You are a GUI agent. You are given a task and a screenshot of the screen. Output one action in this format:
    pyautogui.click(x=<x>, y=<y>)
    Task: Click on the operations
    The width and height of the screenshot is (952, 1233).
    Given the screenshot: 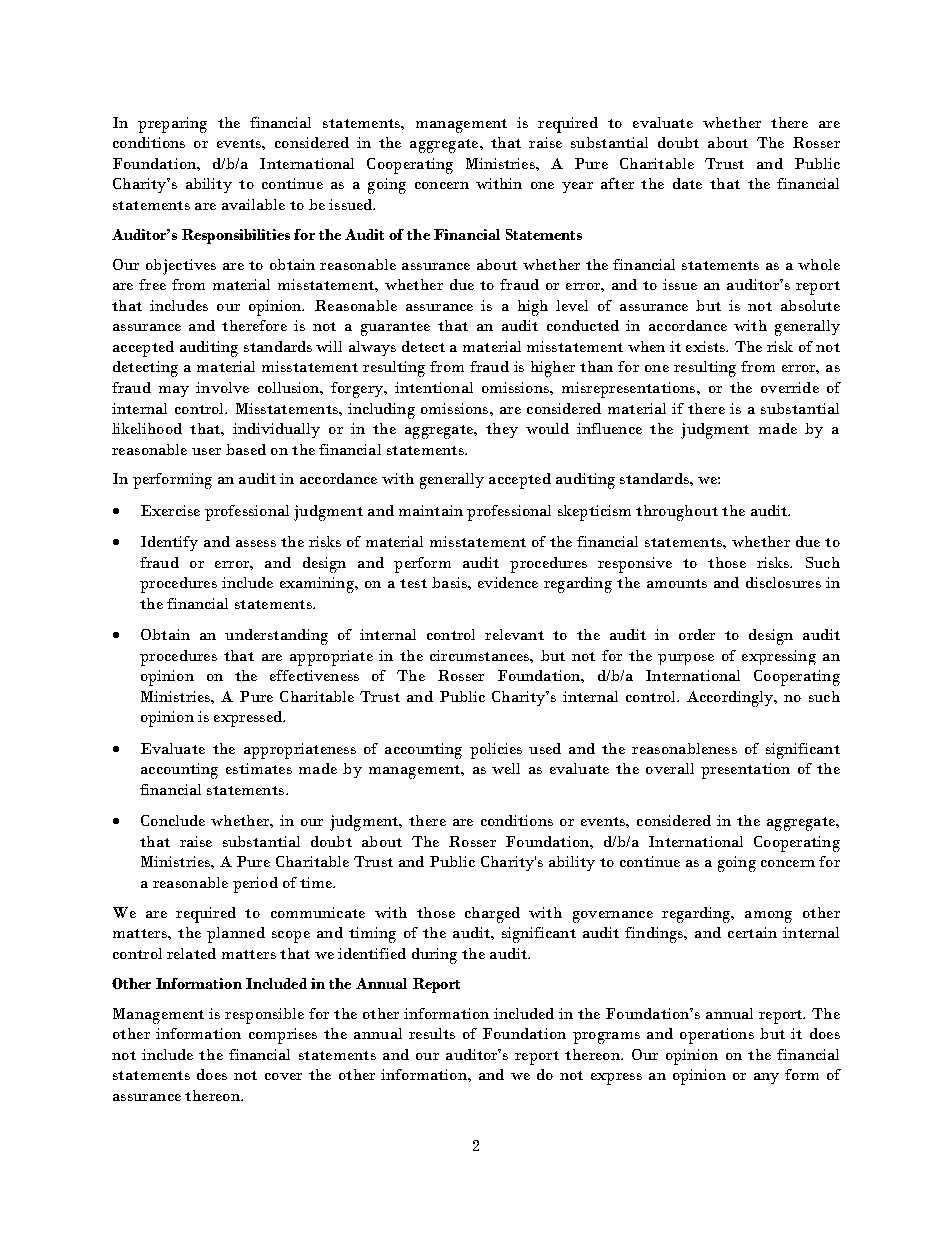 What is the action you would take?
    pyautogui.click(x=717, y=1036)
